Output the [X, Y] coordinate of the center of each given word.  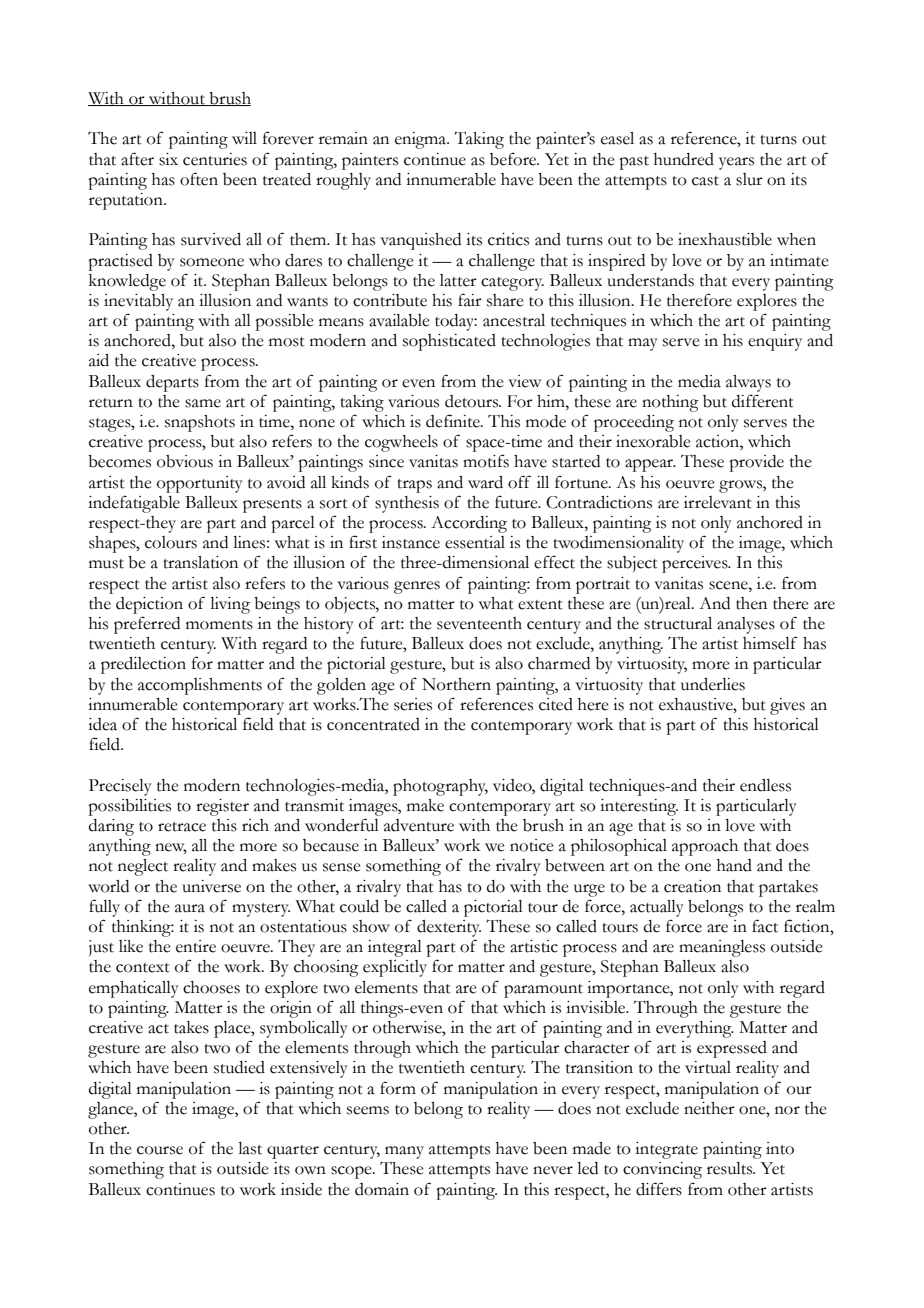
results [731, 1168]
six [168, 159]
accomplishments [200, 686]
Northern [456, 684]
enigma [422, 140]
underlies [713, 684]
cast [705, 181]
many [404, 1152]
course [160, 1150]
